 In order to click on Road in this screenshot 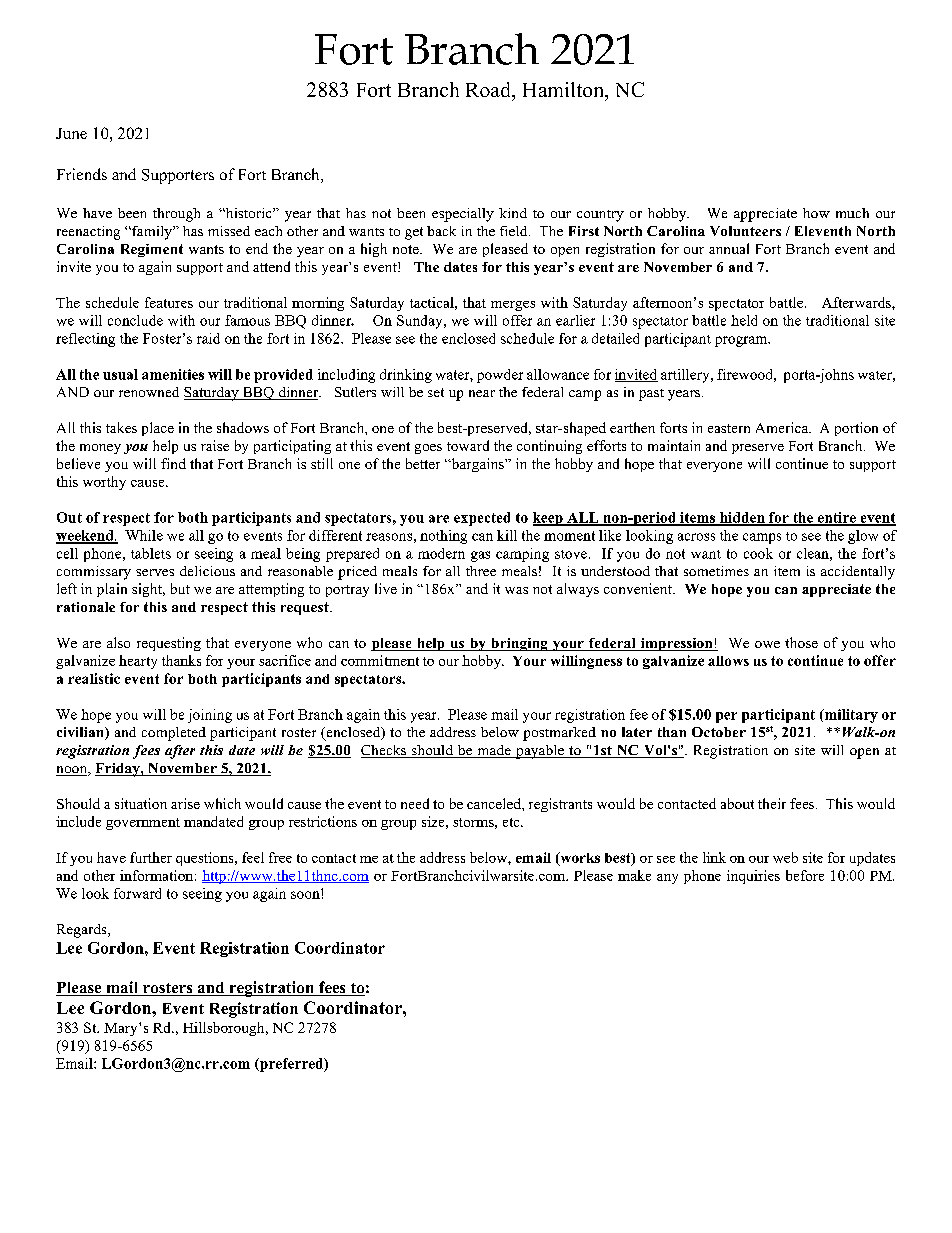, I will do `click(489, 89)`.
